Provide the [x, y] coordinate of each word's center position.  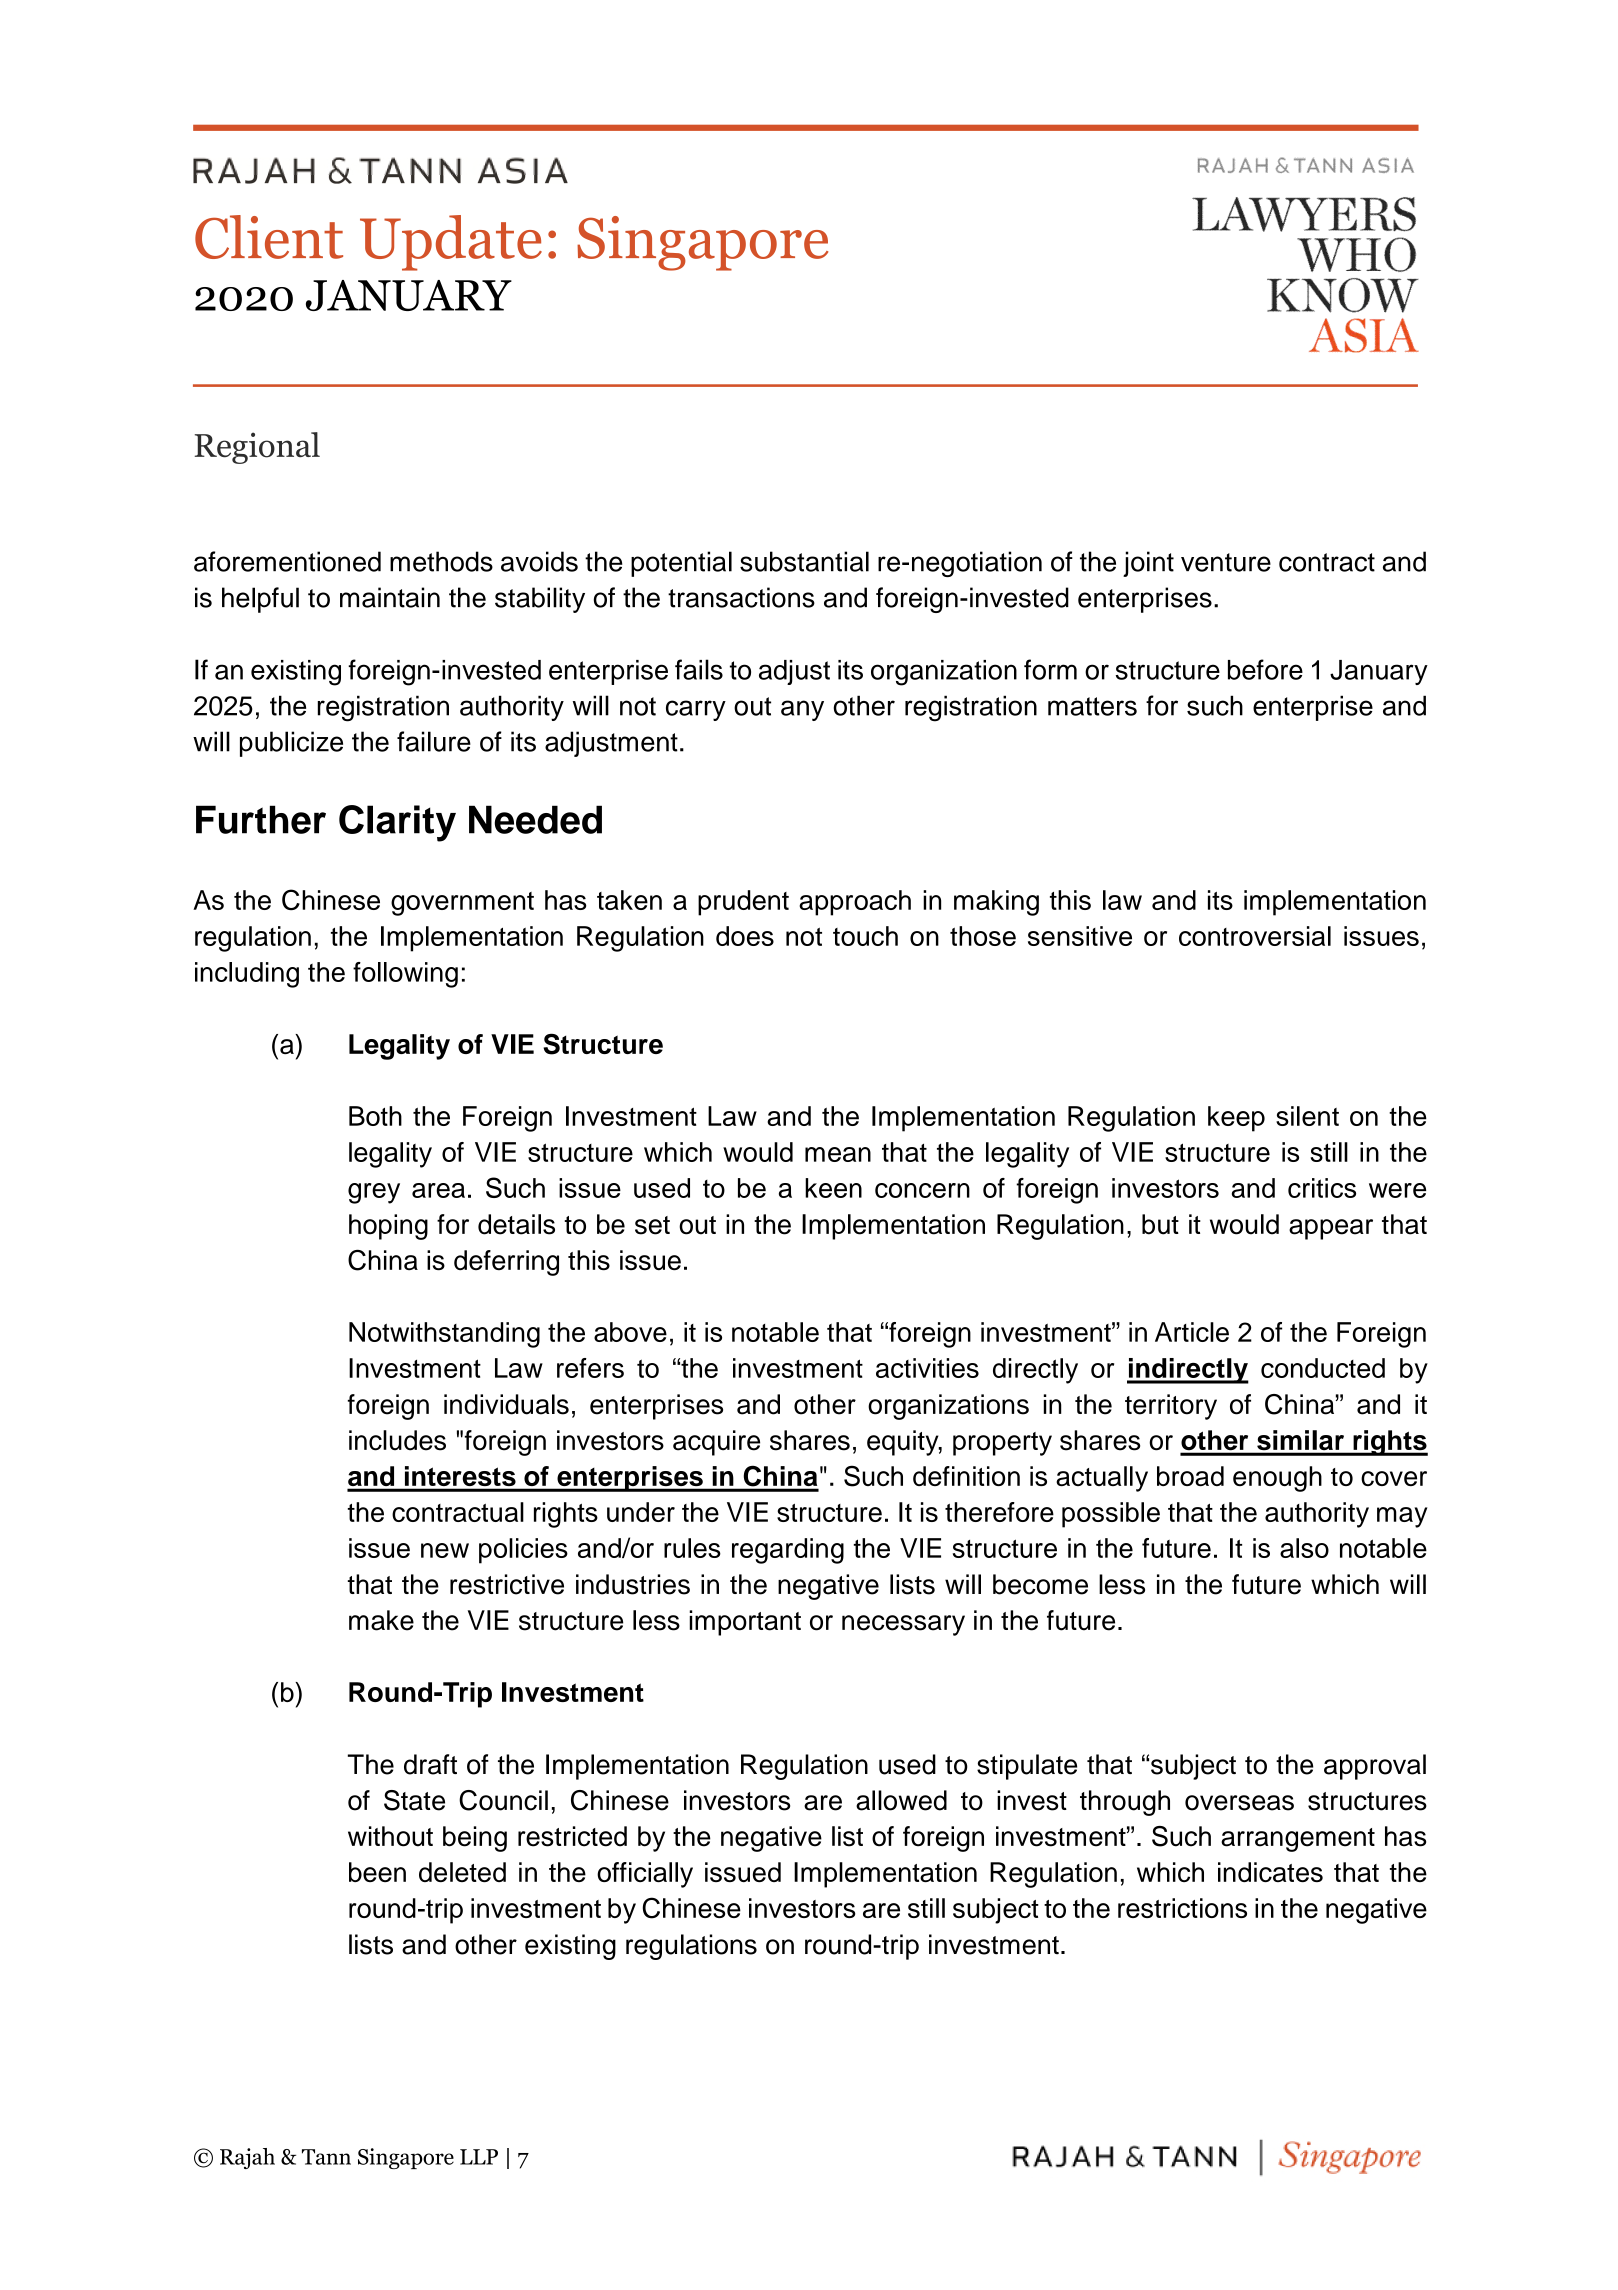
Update [451, 243]
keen [833, 1188]
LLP [479, 2157]
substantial [804, 561]
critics [1322, 1188]
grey [374, 1193]
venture [1226, 562]
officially [645, 1875]
